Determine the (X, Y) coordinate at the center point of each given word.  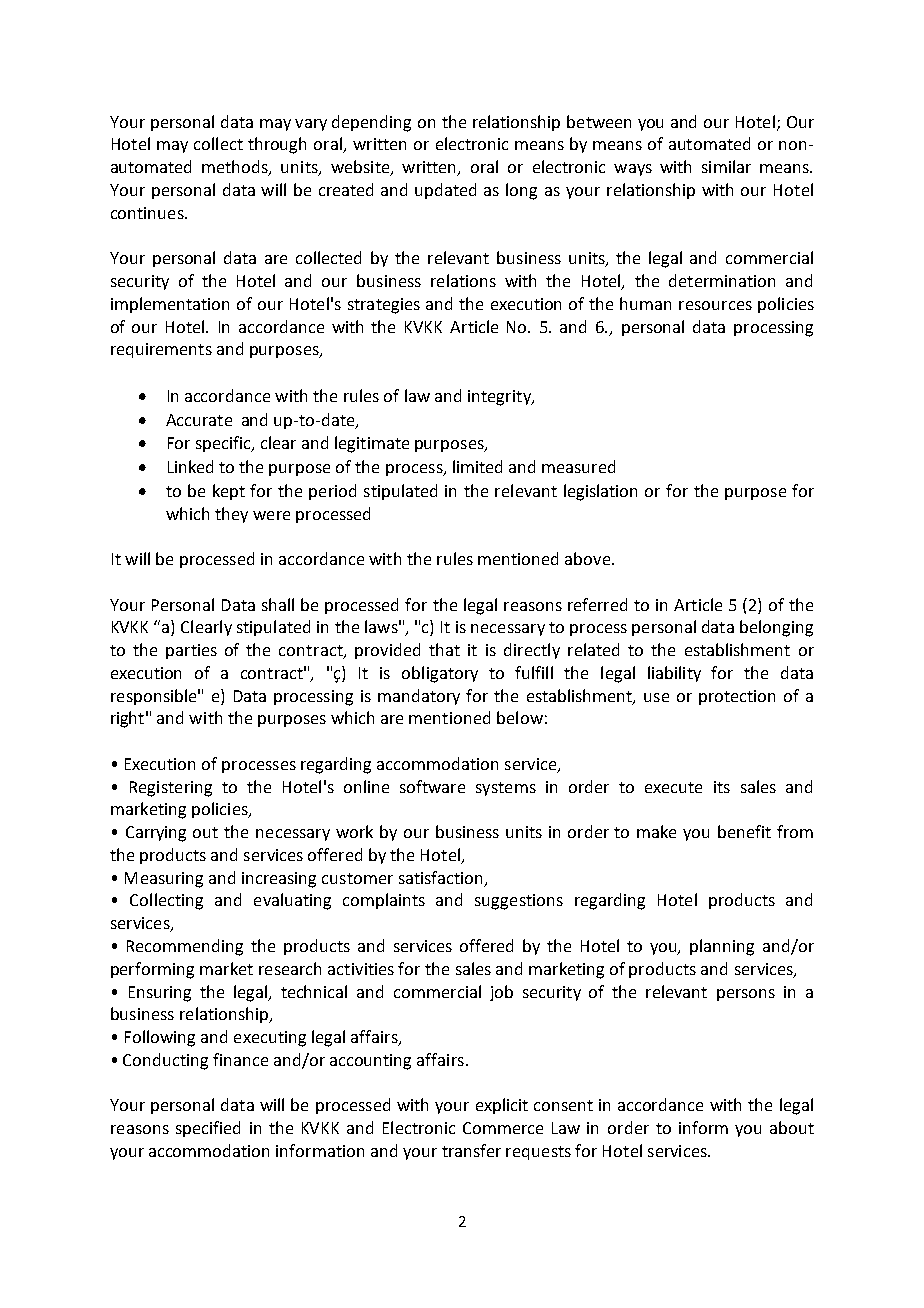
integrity (500, 398)
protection (737, 697)
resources (715, 305)
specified (208, 1129)
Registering (171, 789)
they (231, 515)
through (277, 145)
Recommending (185, 947)
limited (477, 466)
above (589, 558)
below (520, 717)
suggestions (519, 902)
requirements (161, 350)
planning (722, 947)
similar (726, 166)
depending (371, 123)
